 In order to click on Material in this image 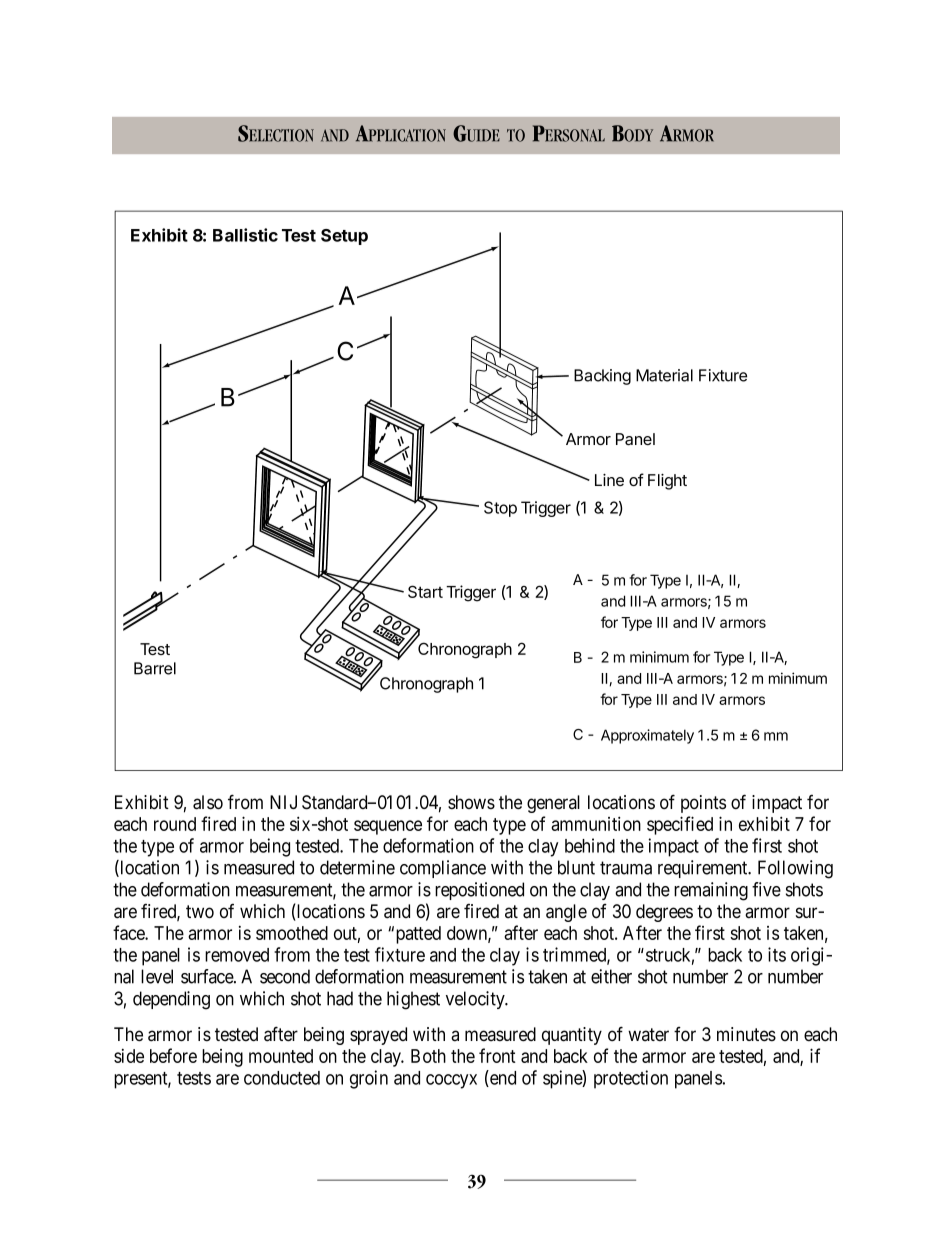, I will do `click(664, 375)`.
